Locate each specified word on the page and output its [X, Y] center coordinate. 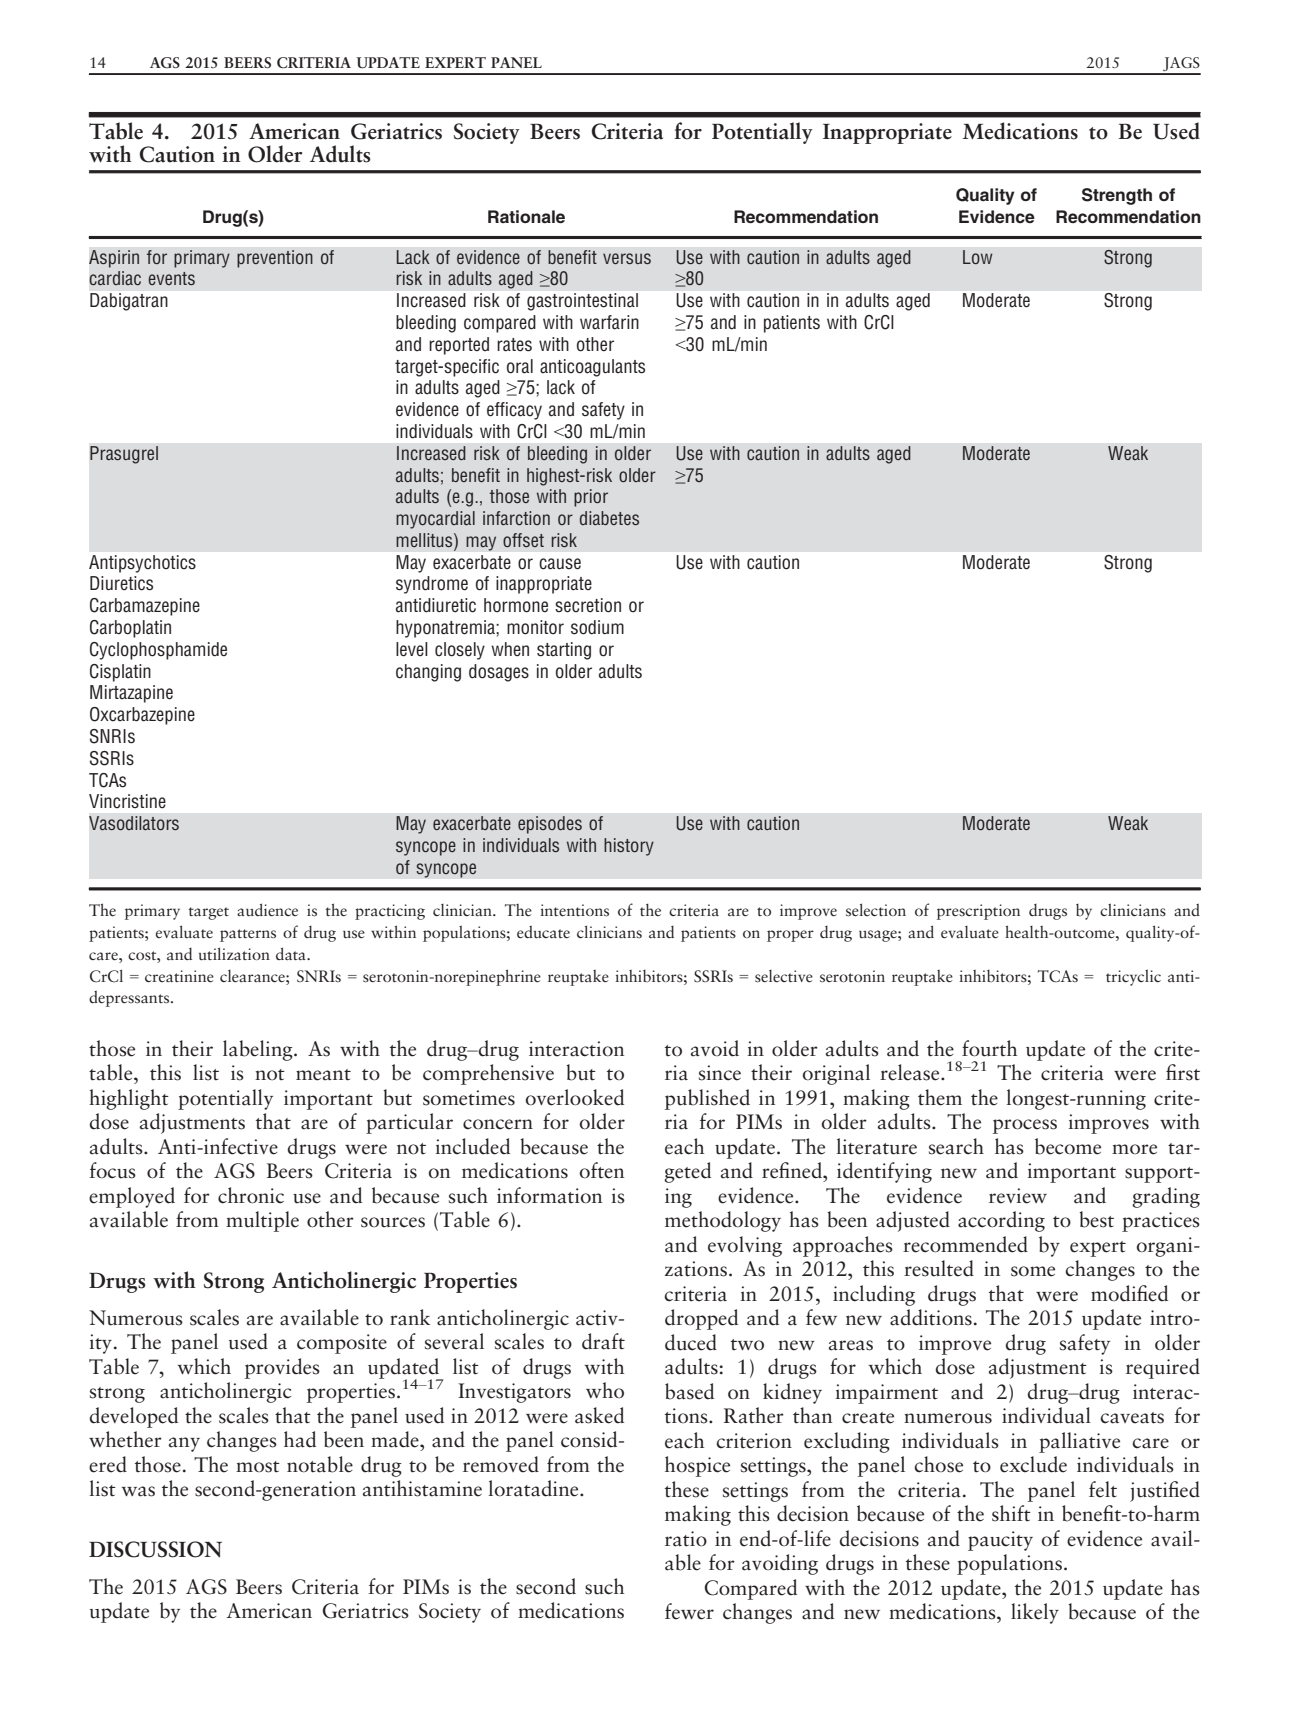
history [629, 847]
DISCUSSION [155, 1549]
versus [627, 258]
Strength [1117, 196]
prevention [275, 259]
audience [267, 909]
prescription [978, 912]
